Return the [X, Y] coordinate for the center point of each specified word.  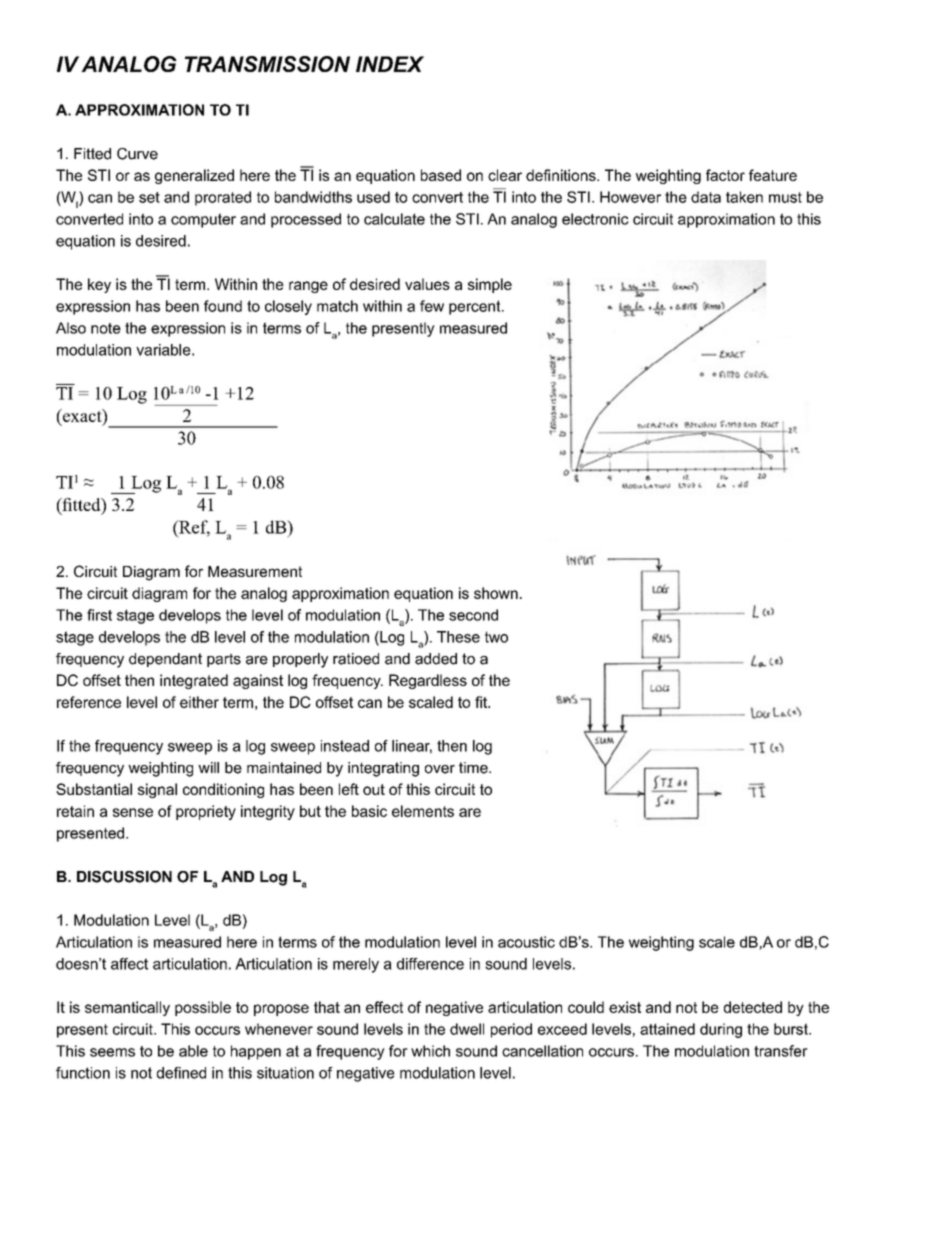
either [199, 702]
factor [725, 175]
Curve [137, 154]
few [432, 306]
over [440, 769]
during [721, 1030]
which [430, 1051]
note [106, 328]
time [474, 768]
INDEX [390, 64]
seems [112, 1052]
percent [476, 307]
